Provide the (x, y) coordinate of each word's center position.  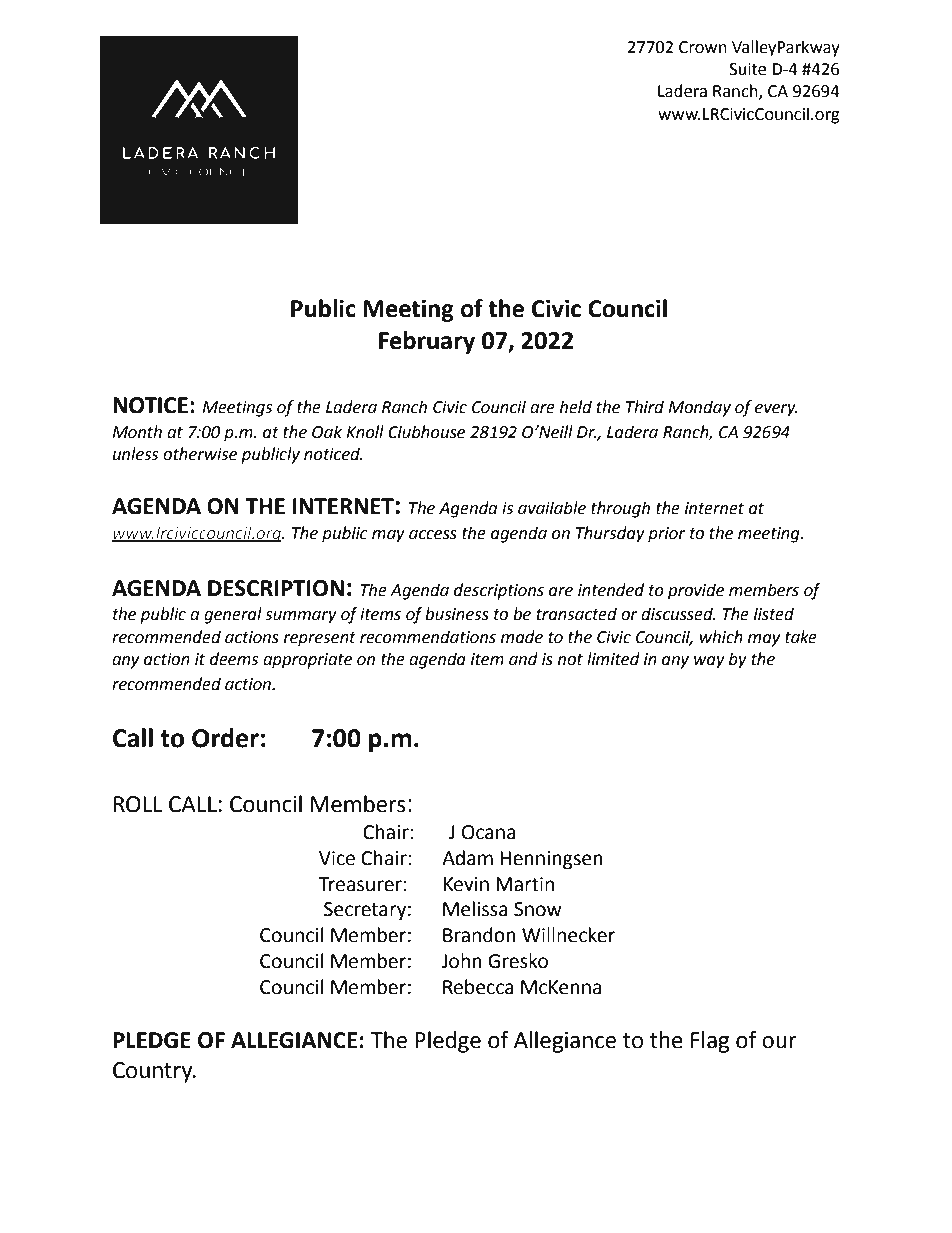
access (433, 535)
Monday (699, 408)
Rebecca (478, 987)
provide (696, 591)
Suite (747, 69)
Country (154, 1072)
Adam (467, 858)
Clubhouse (426, 432)
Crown (703, 47)
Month (137, 432)
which (721, 637)
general (233, 615)
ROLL (138, 804)
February (427, 342)
